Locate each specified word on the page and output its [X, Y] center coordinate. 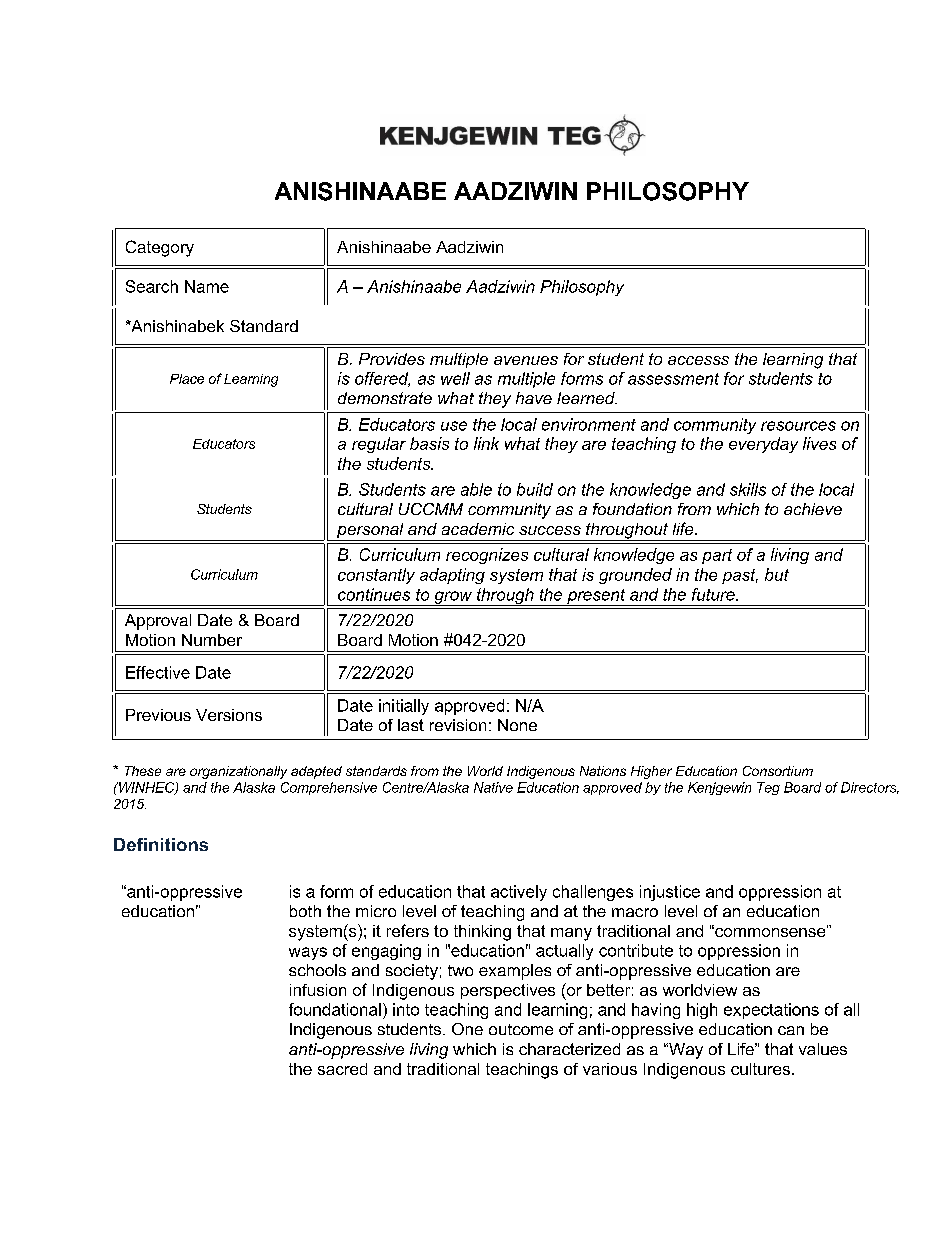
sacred [342, 1069]
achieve [813, 509]
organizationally [238, 772]
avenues [526, 360]
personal [370, 532]
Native [493, 787]
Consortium [778, 771]
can [791, 1030]
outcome [521, 1029]
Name [207, 286]
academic [478, 529]
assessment [673, 379]
